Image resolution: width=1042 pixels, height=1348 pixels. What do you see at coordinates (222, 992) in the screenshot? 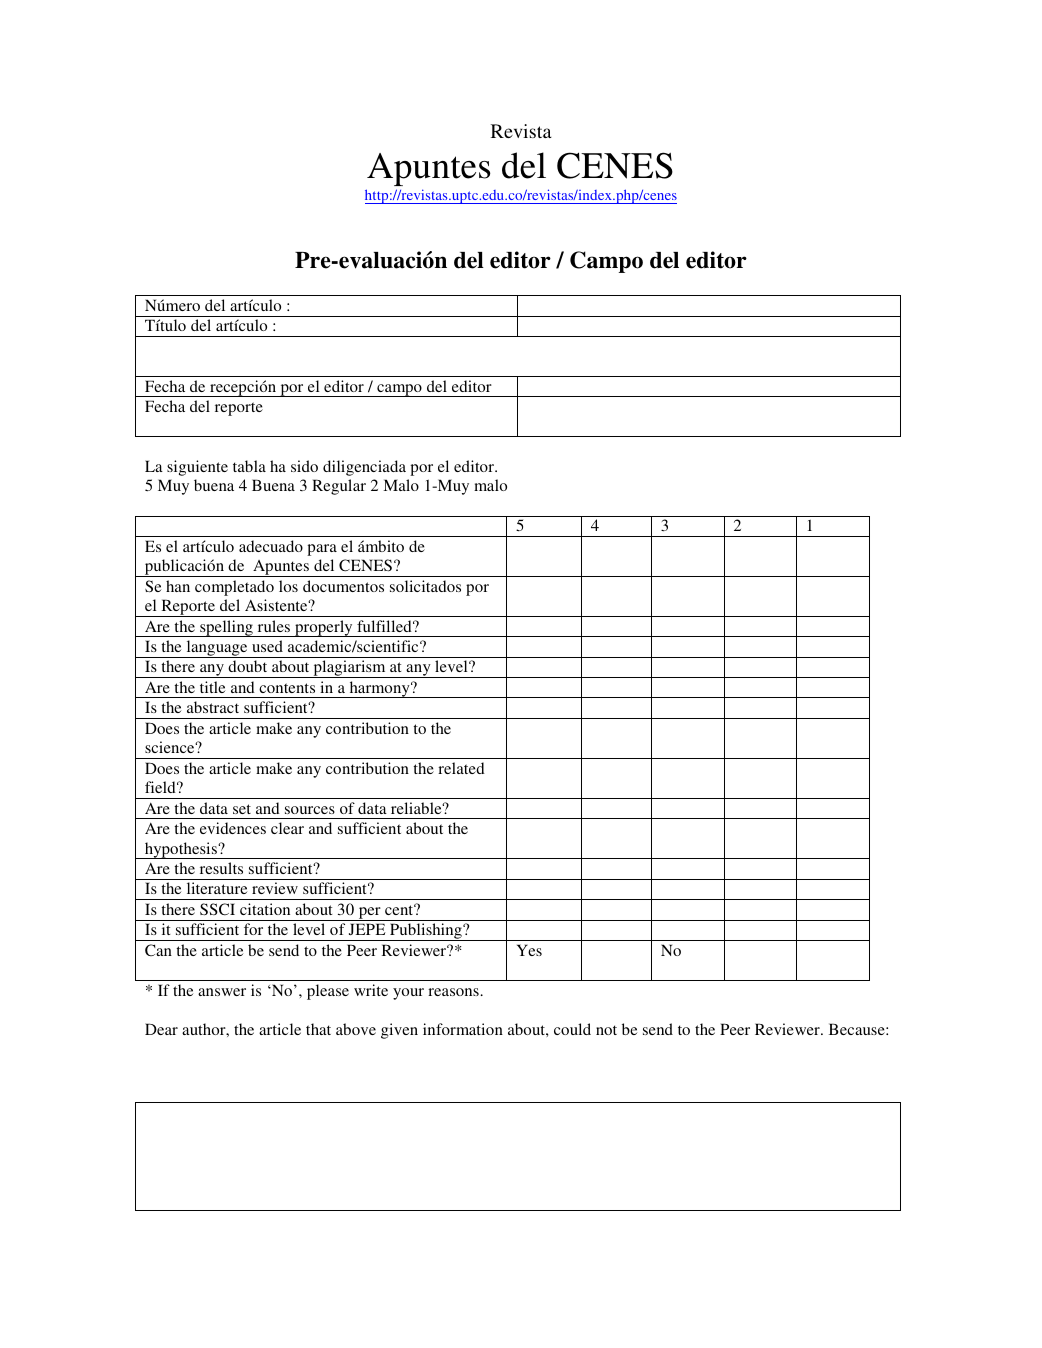
I see `answer` at bounding box center [222, 992].
